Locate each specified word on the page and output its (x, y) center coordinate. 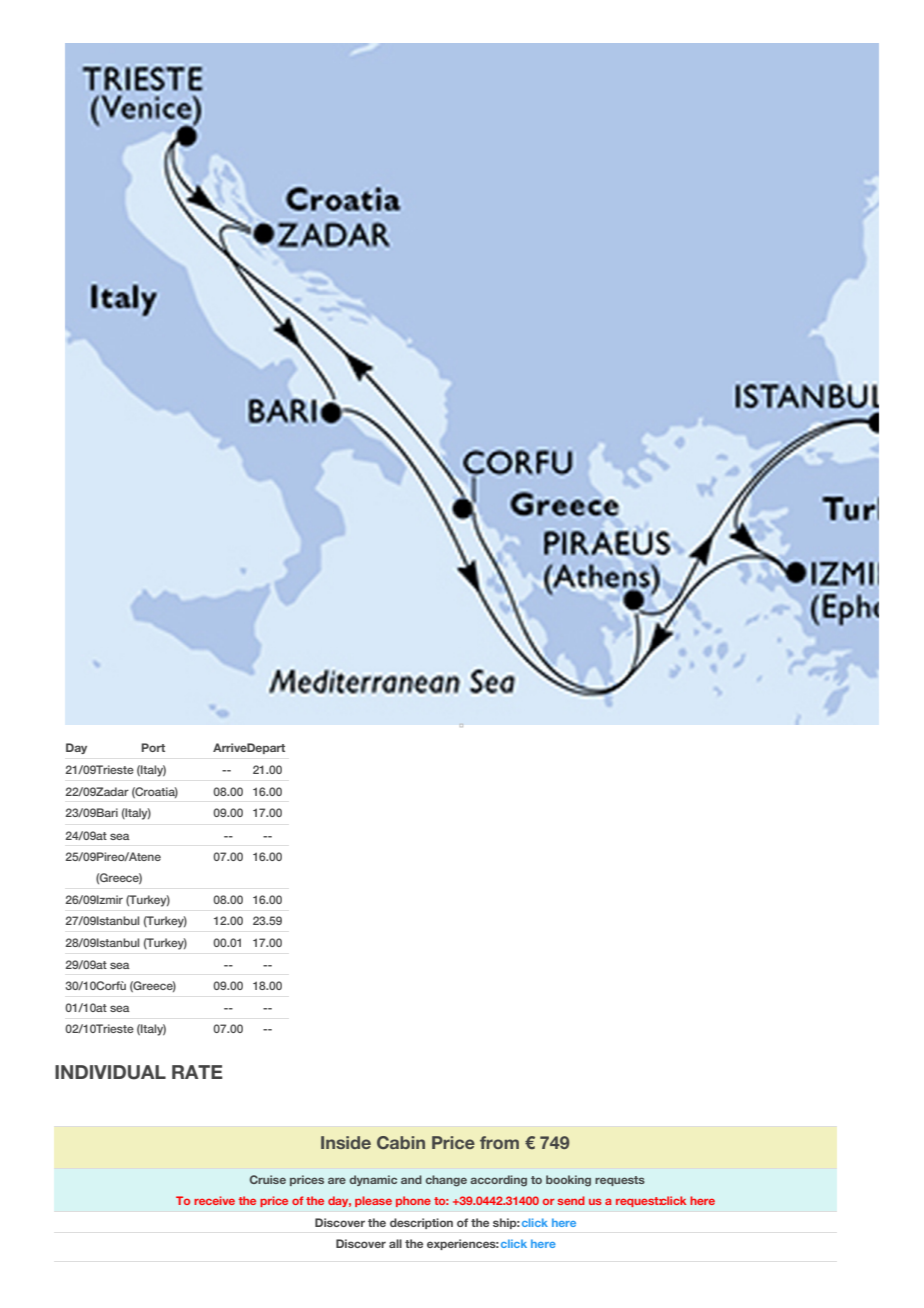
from (499, 1142)
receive (214, 1200)
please (373, 1201)
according (498, 1181)
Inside (346, 1142)
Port (153, 747)
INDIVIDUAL (110, 1072)
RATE (197, 1072)
